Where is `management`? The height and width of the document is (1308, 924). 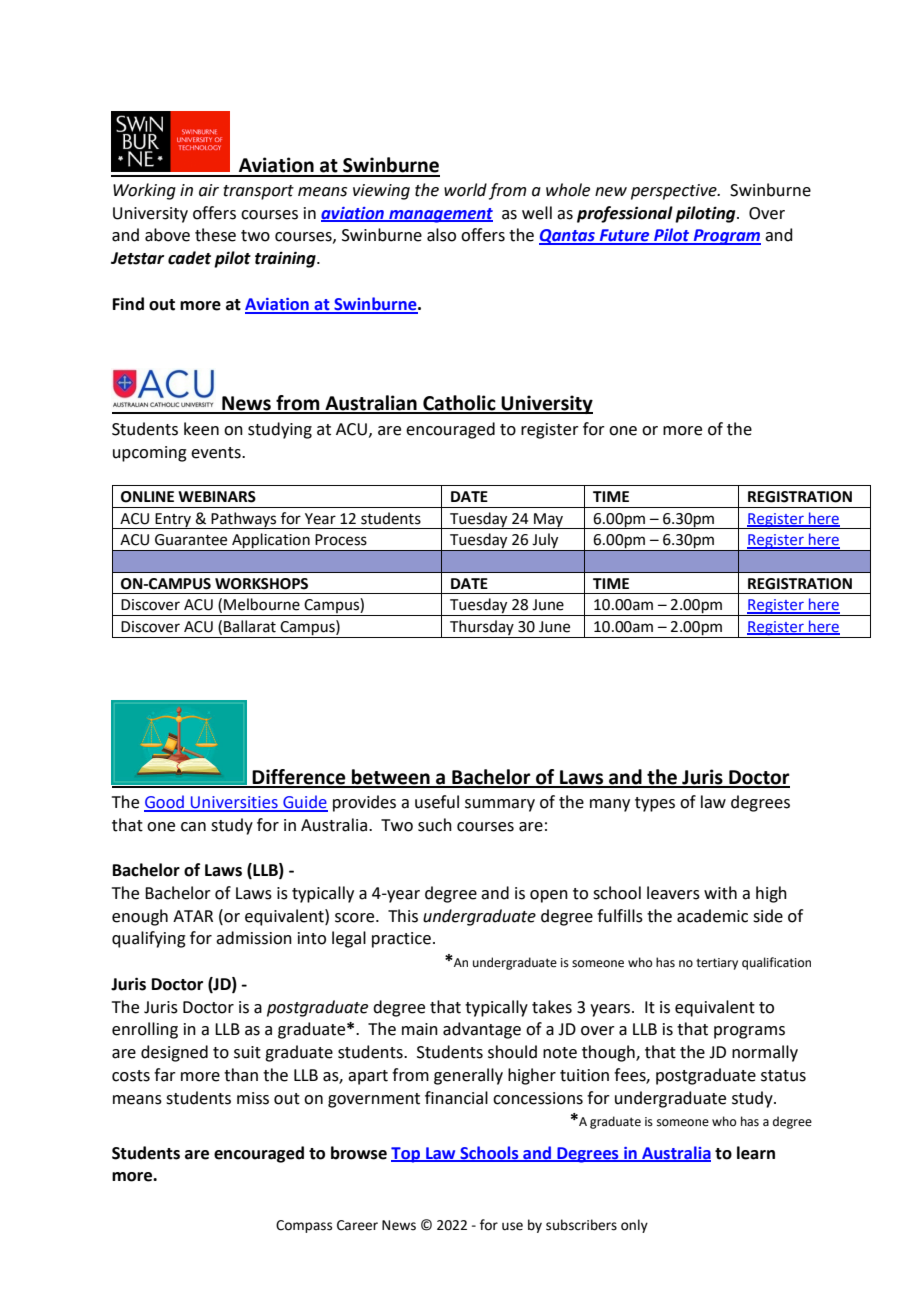
management is located at coordinates (440, 215).
